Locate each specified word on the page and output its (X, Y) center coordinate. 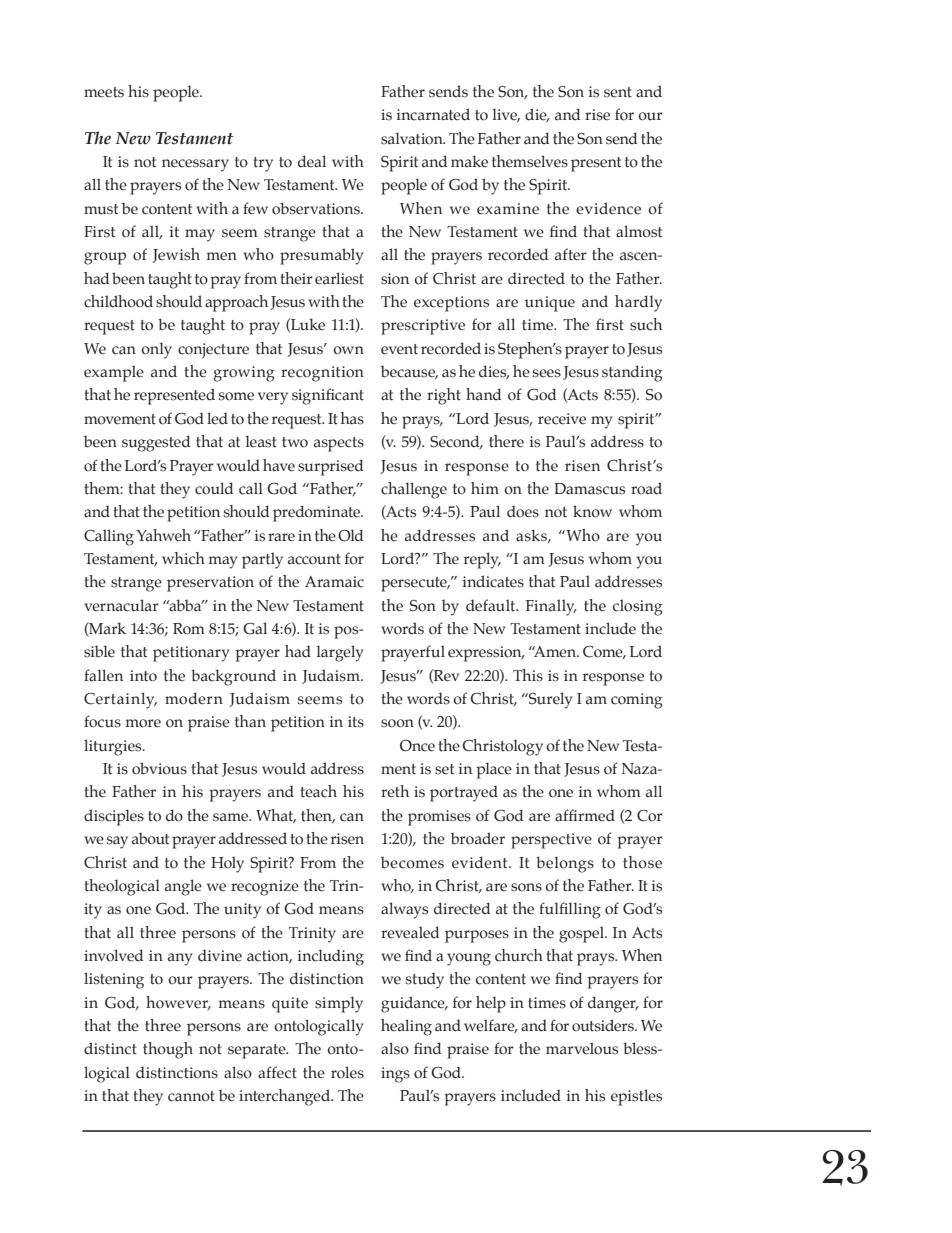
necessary (195, 165)
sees (547, 373)
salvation (413, 138)
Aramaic (334, 582)
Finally (551, 607)
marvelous (582, 1048)
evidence (608, 208)
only (156, 350)
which (183, 558)
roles (347, 1072)
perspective (551, 841)
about (150, 838)
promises (439, 818)
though (168, 1050)
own (348, 350)
